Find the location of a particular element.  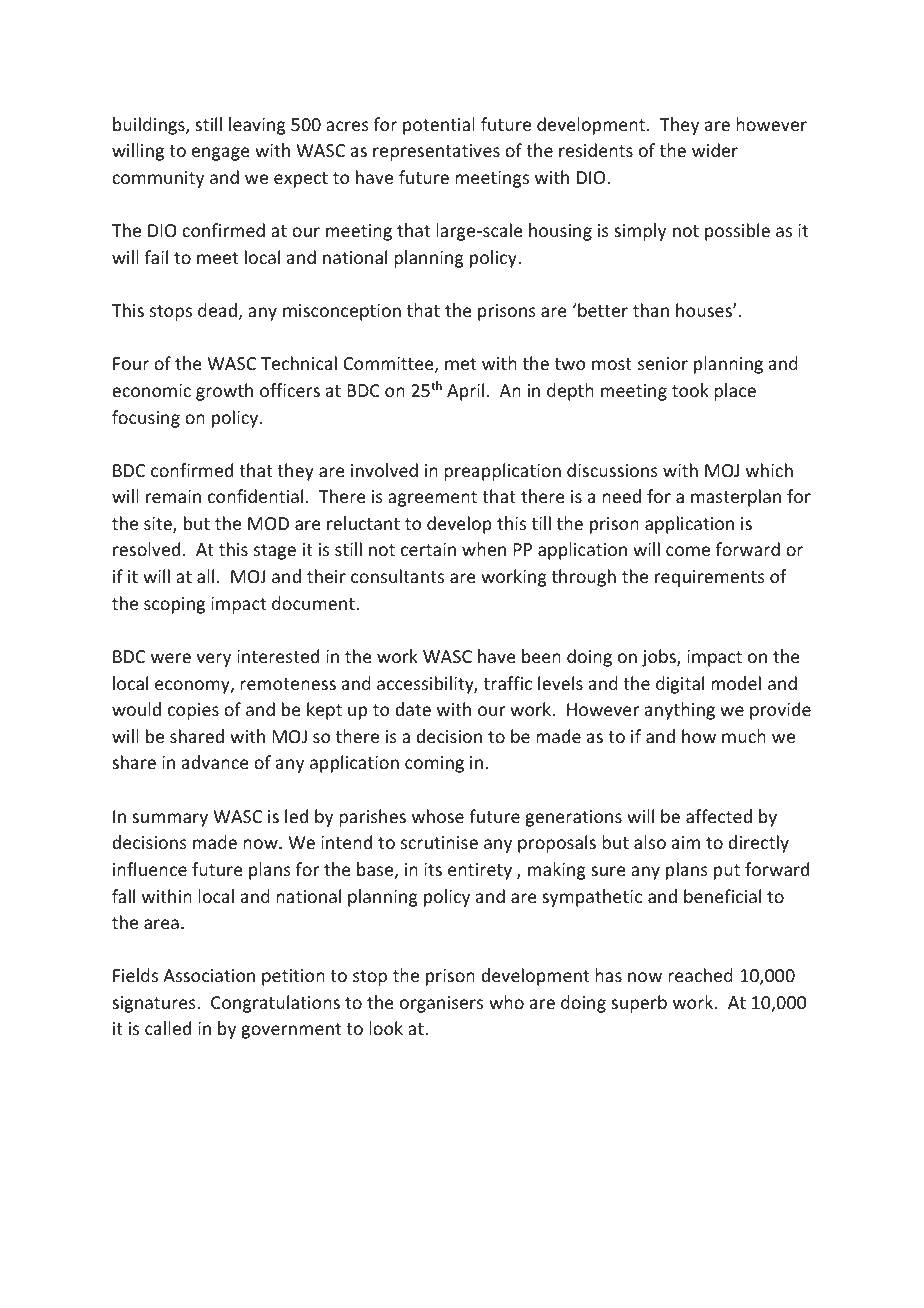

engage is located at coordinates (221, 154).
